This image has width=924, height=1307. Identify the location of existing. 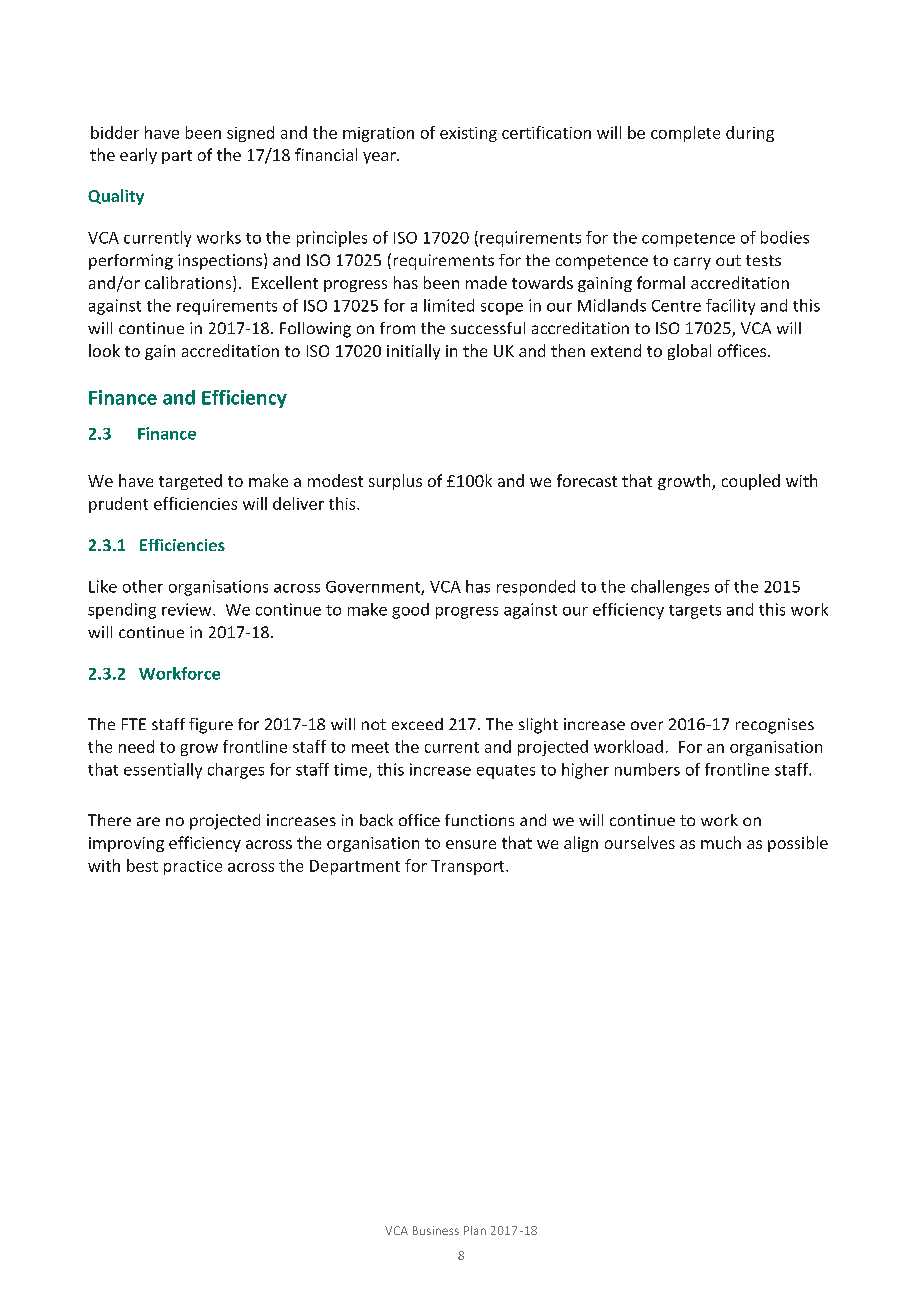
(468, 134).
